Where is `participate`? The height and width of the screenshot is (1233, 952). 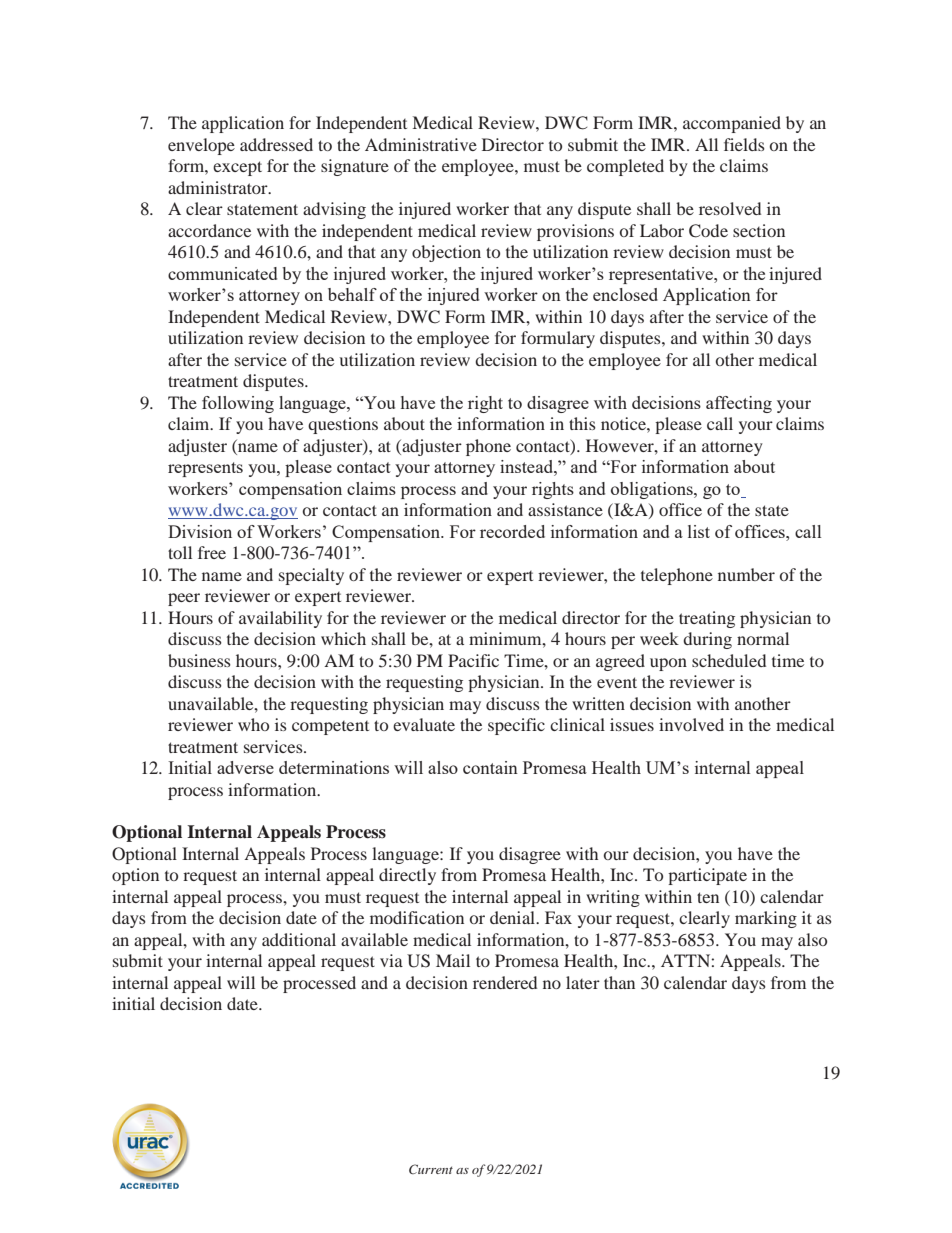
participate is located at coordinates (707, 876).
